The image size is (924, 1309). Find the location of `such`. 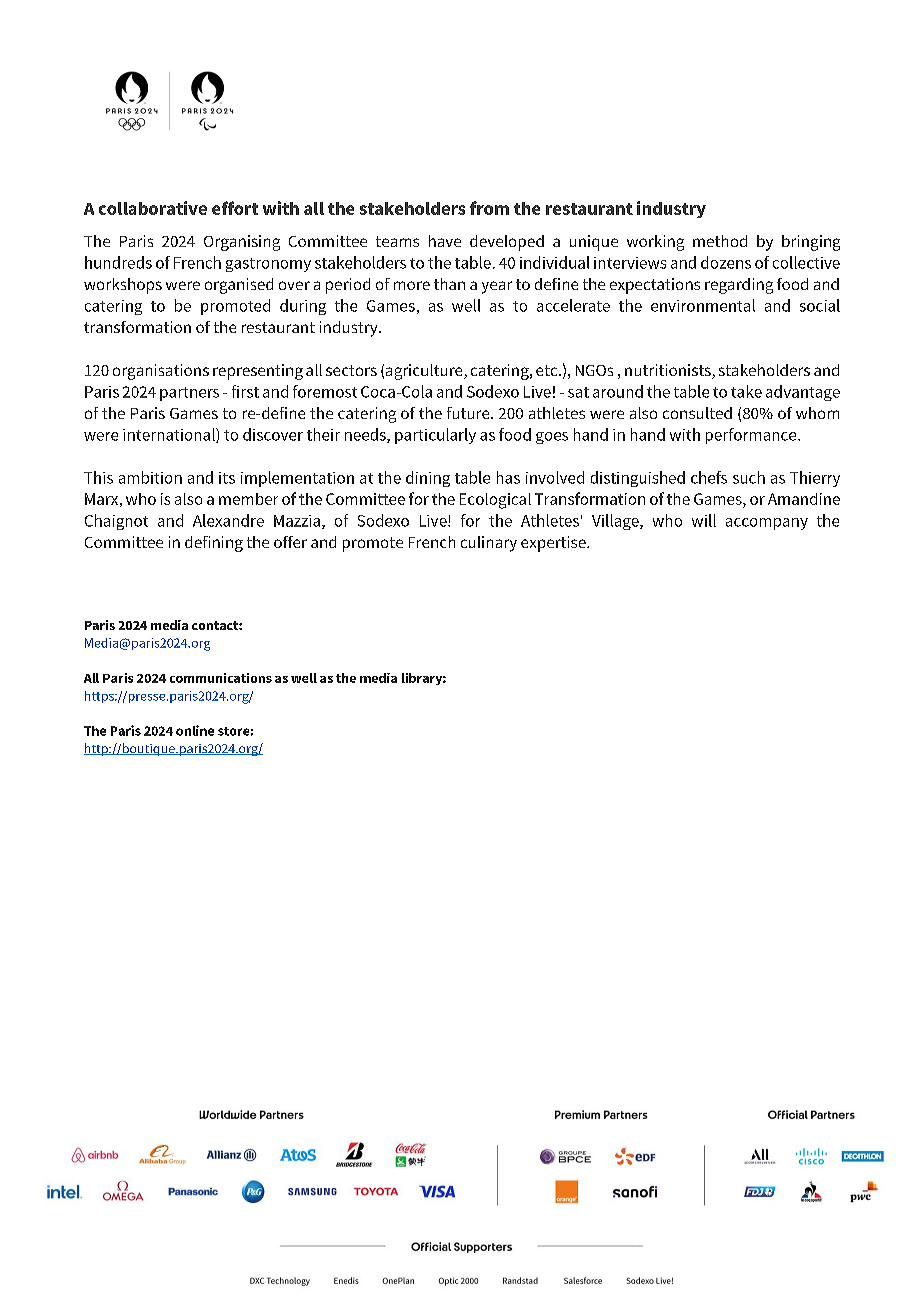

such is located at coordinates (749, 477).
